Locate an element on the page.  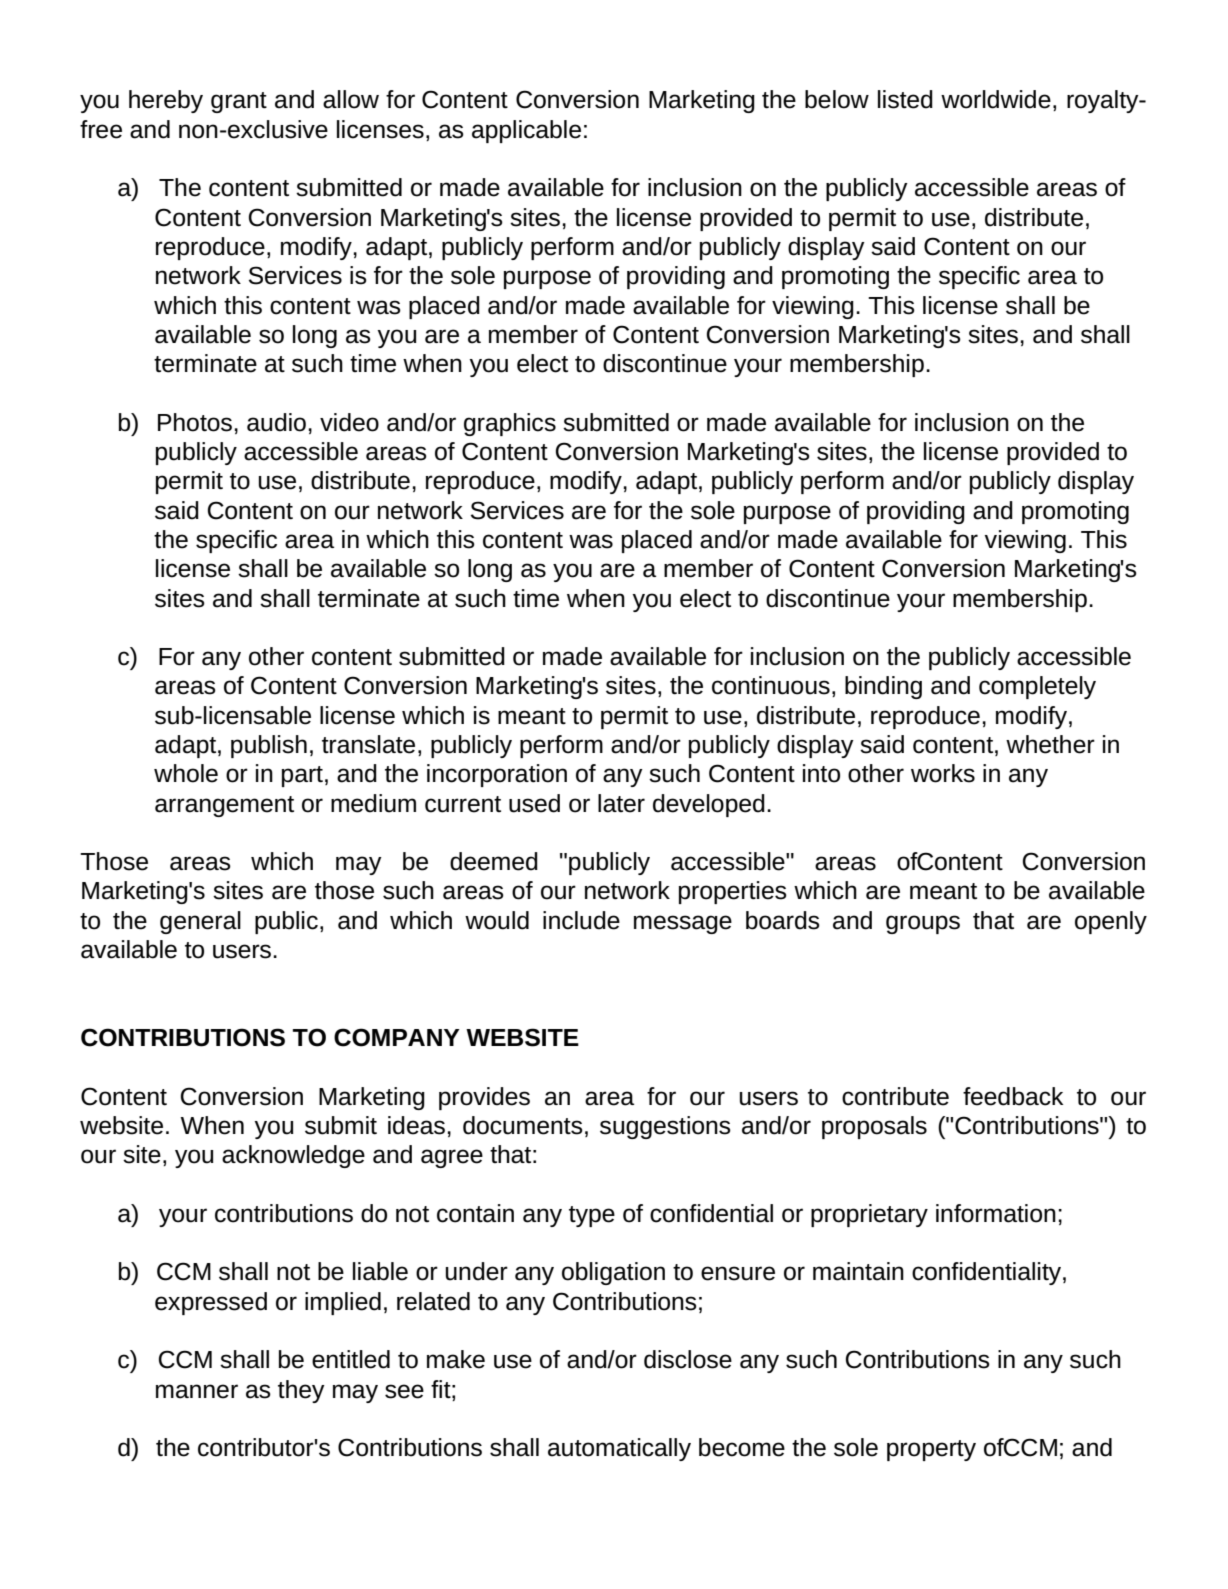
later is located at coordinates (621, 803).
